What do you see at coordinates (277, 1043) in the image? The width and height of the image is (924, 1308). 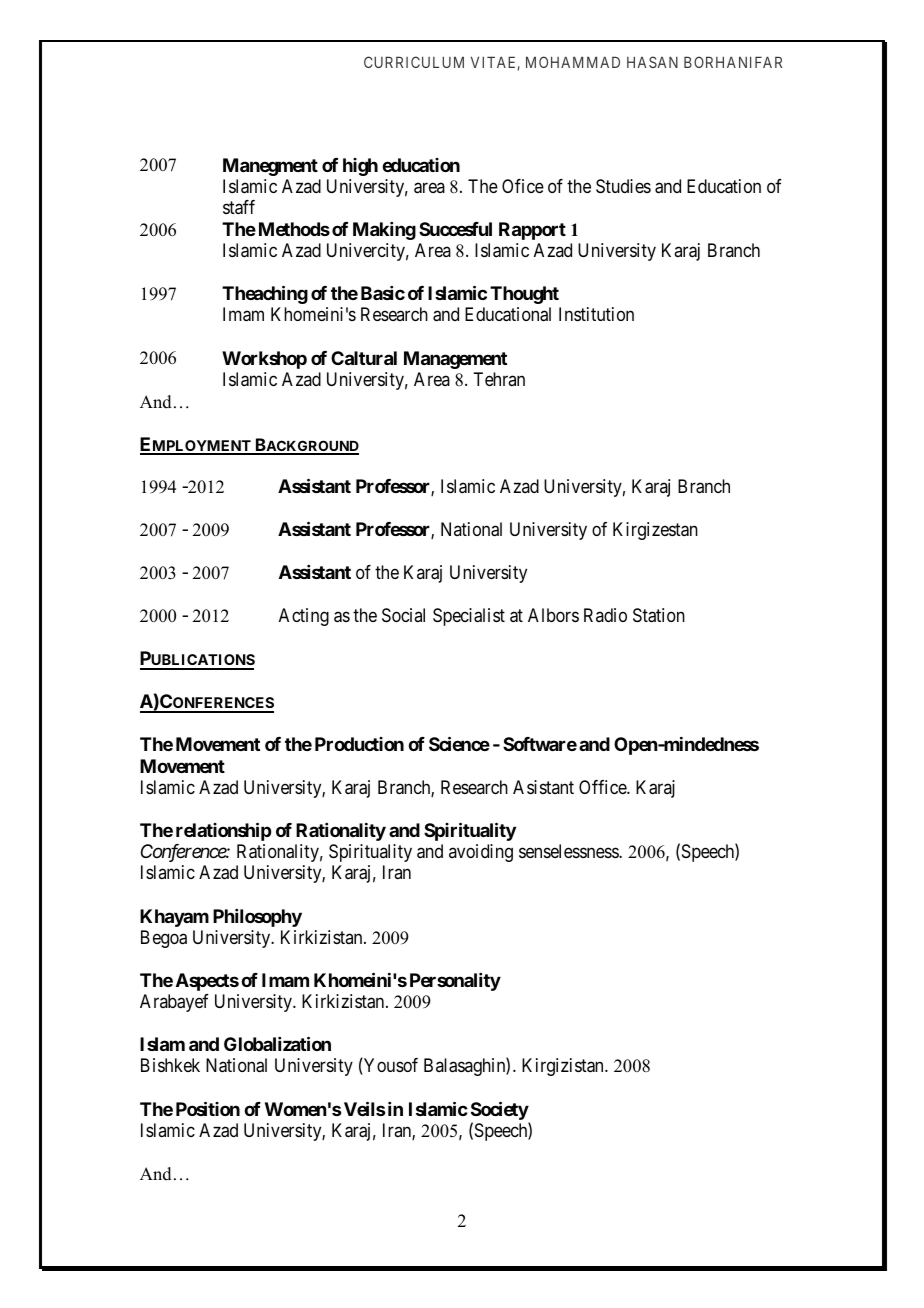 I see `Globalization` at bounding box center [277, 1043].
